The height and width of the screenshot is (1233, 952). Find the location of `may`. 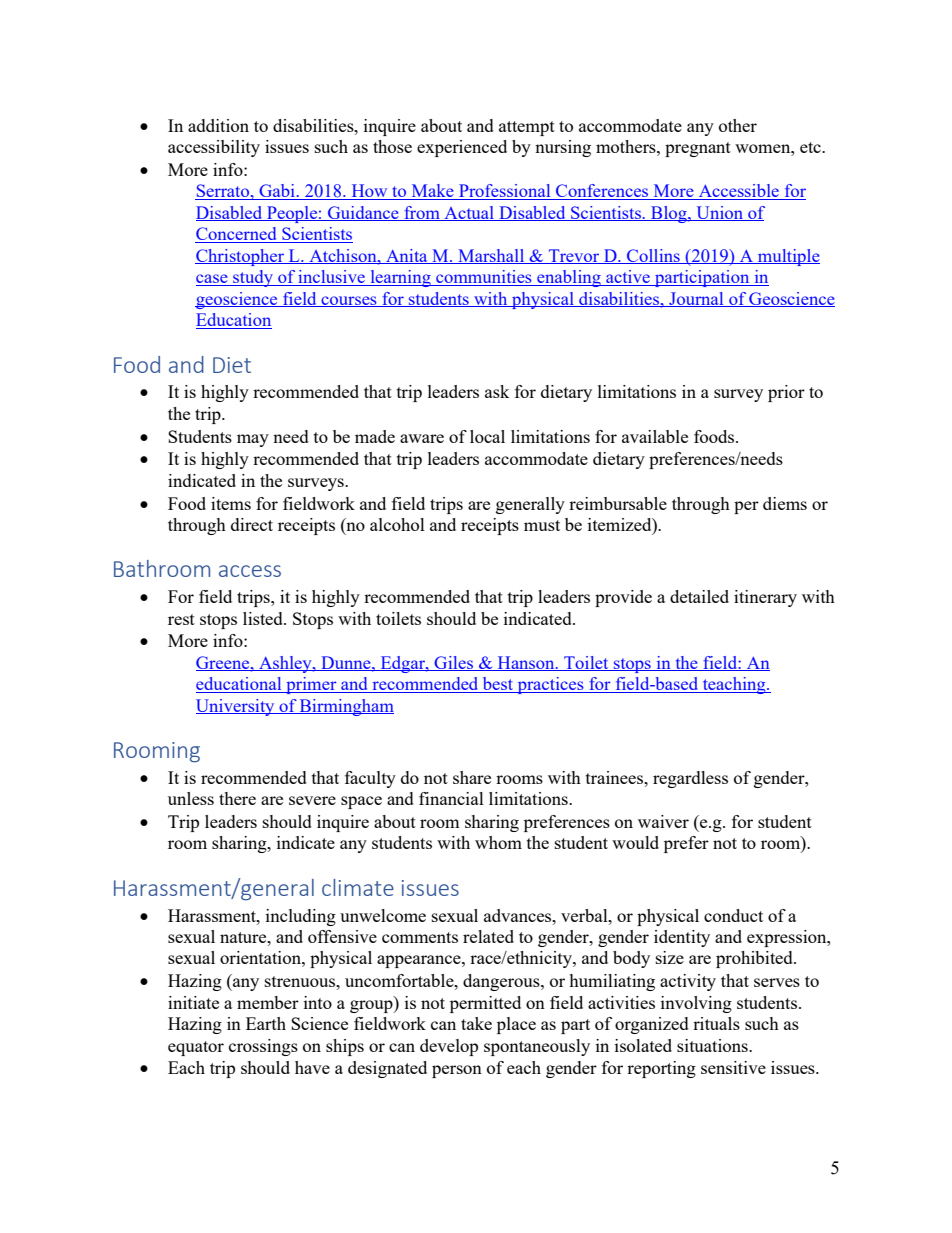

may is located at coordinates (253, 440).
